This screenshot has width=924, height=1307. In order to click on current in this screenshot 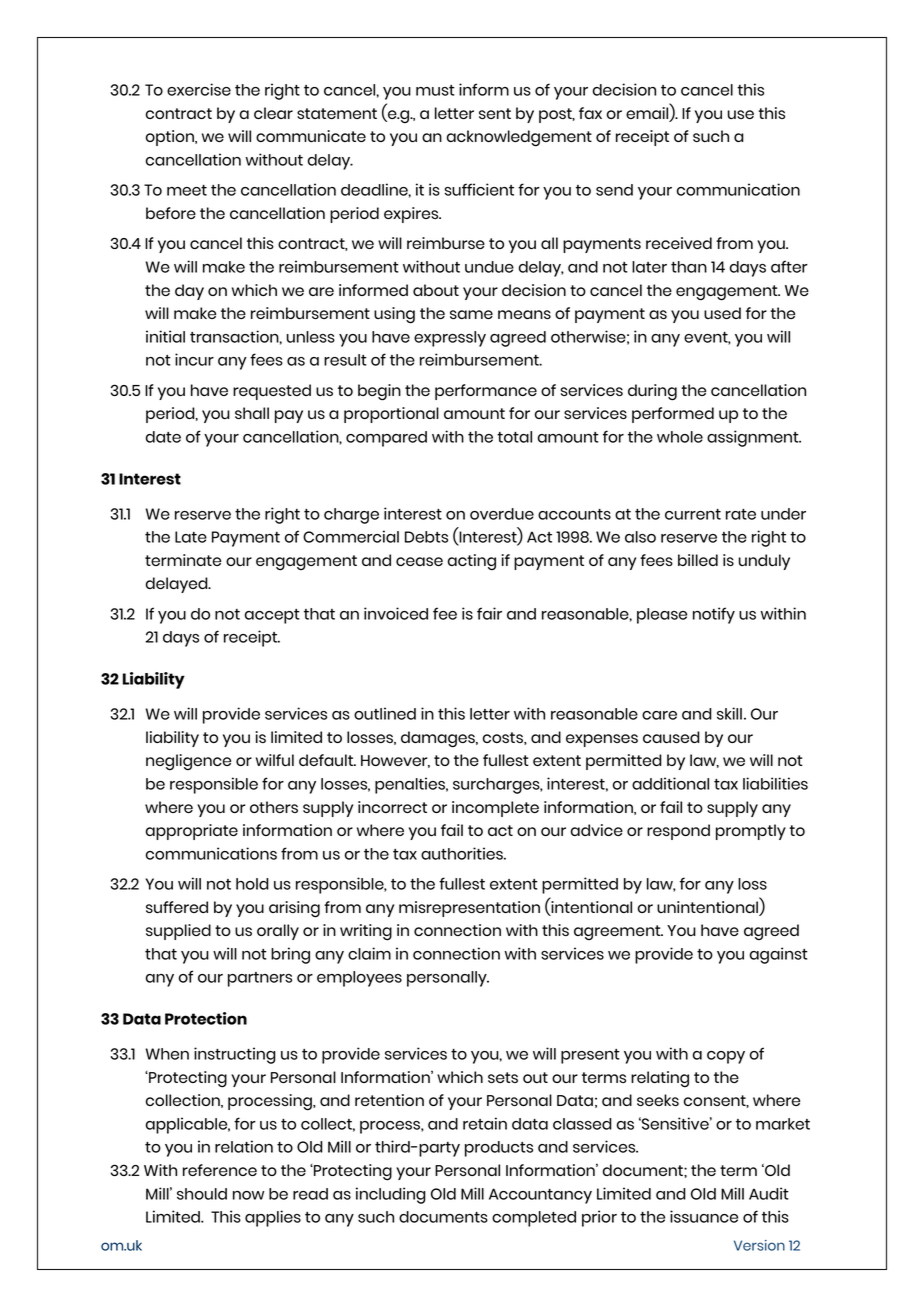, I will do `click(693, 514)`.
